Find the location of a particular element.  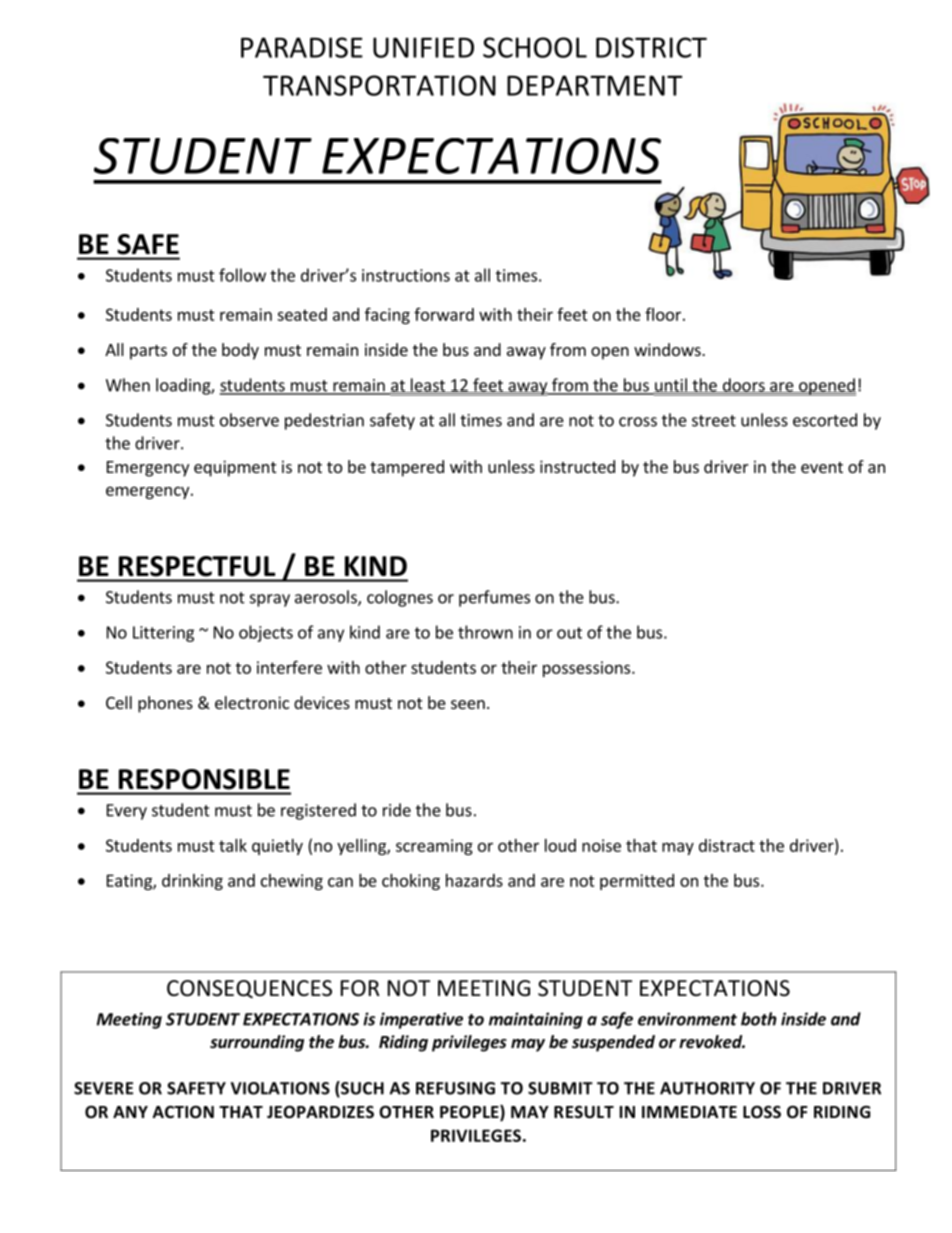

talk is located at coordinates (233, 845).
